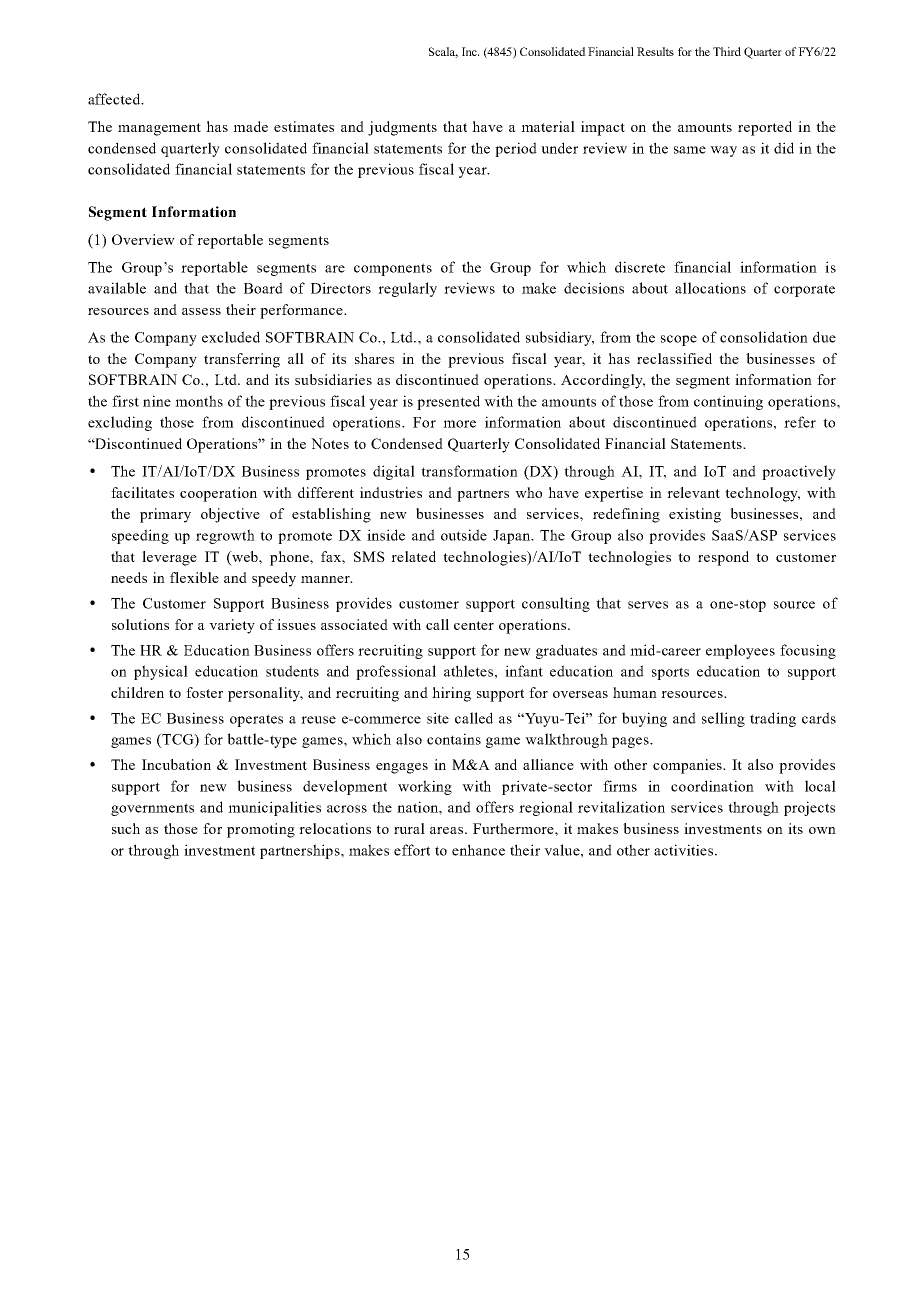 The image size is (924, 1308). What do you see at coordinates (152, 809) in the screenshot?
I see `governments` at bounding box center [152, 809].
